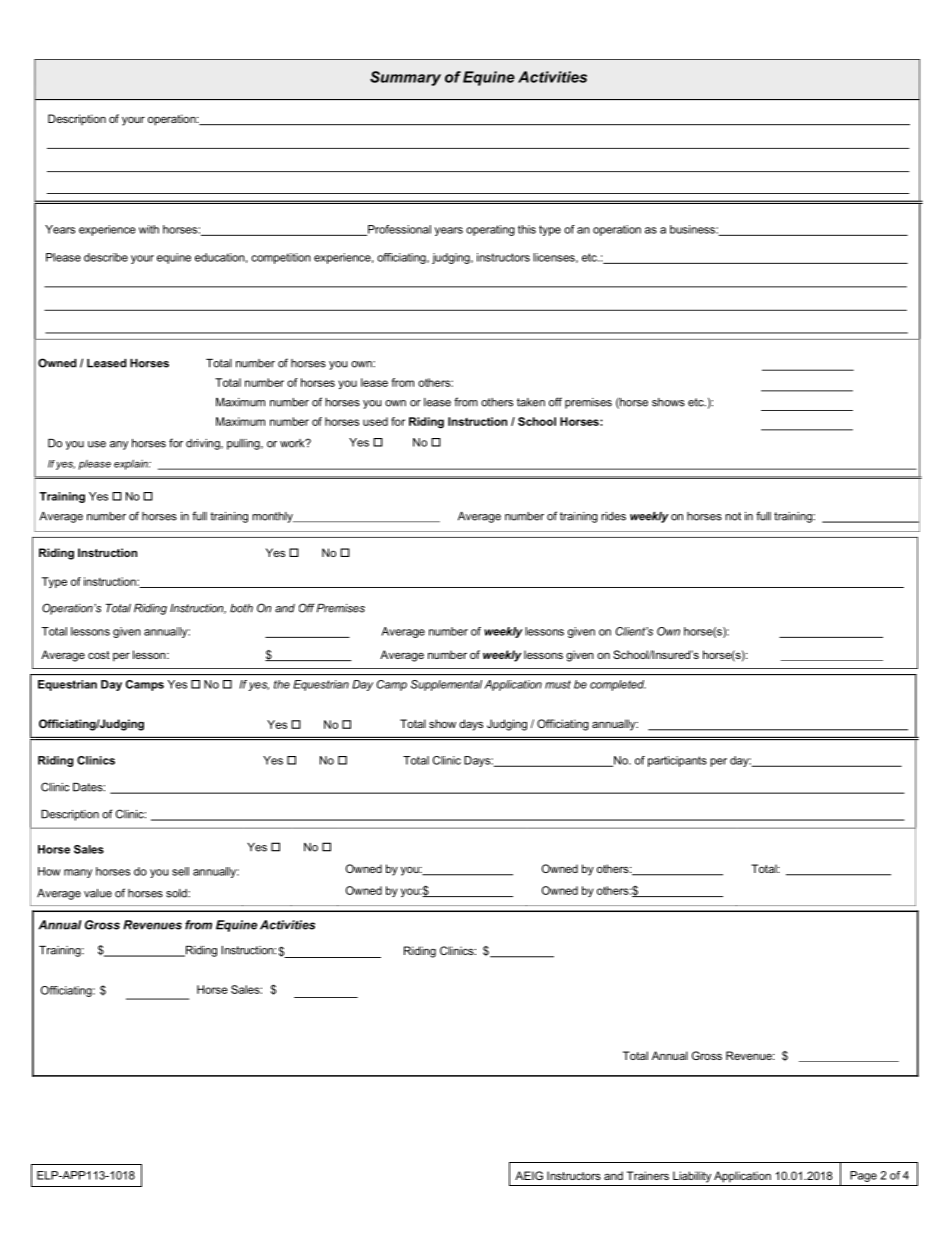 The image size is (952, 1233). What do you see at coordinates (446, 685) in the screenshot?
I see `Supplemental` at bounding box center [446, 685].
